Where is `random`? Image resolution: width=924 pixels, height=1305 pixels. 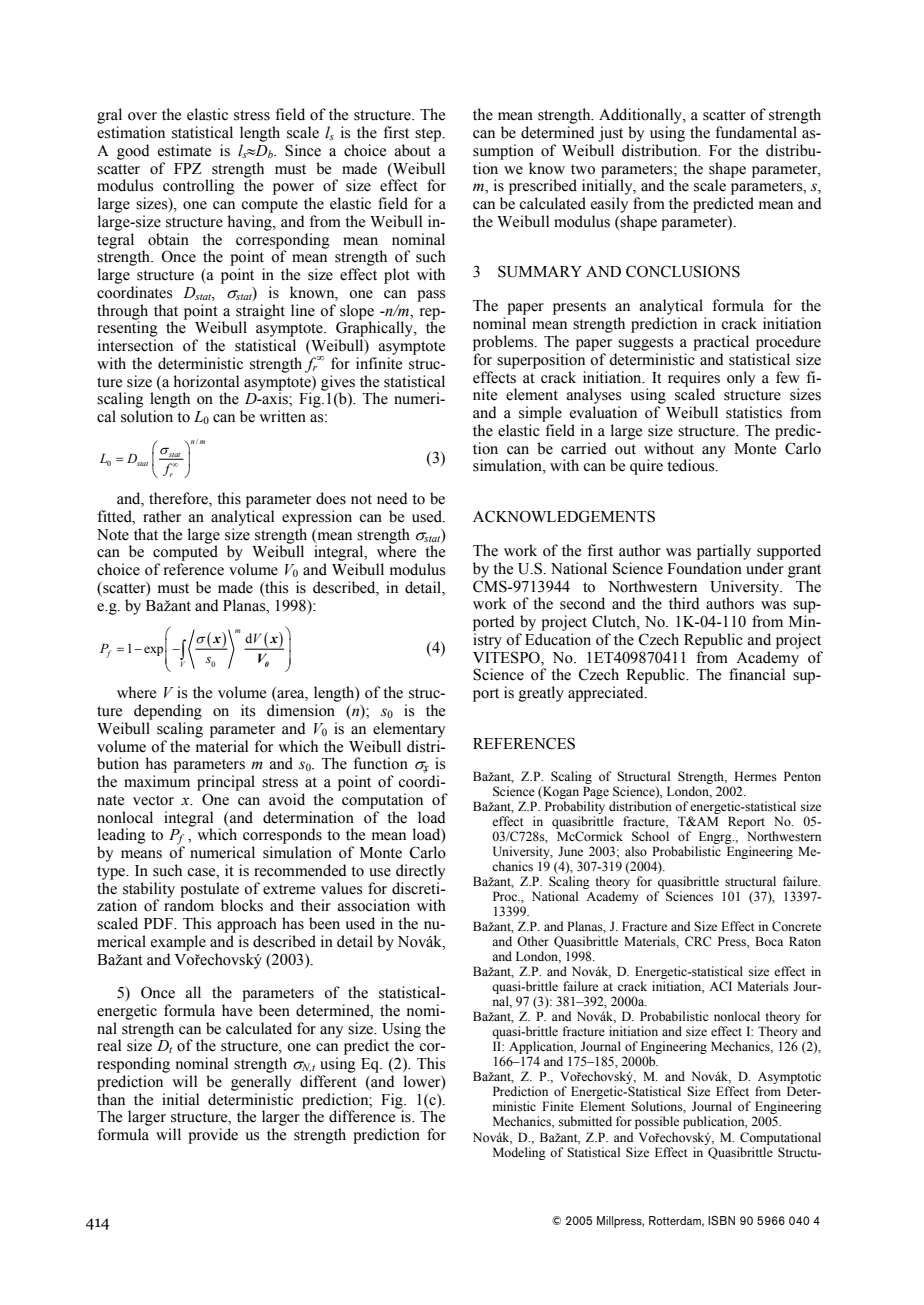 random is located at coordinates (189, 904).
